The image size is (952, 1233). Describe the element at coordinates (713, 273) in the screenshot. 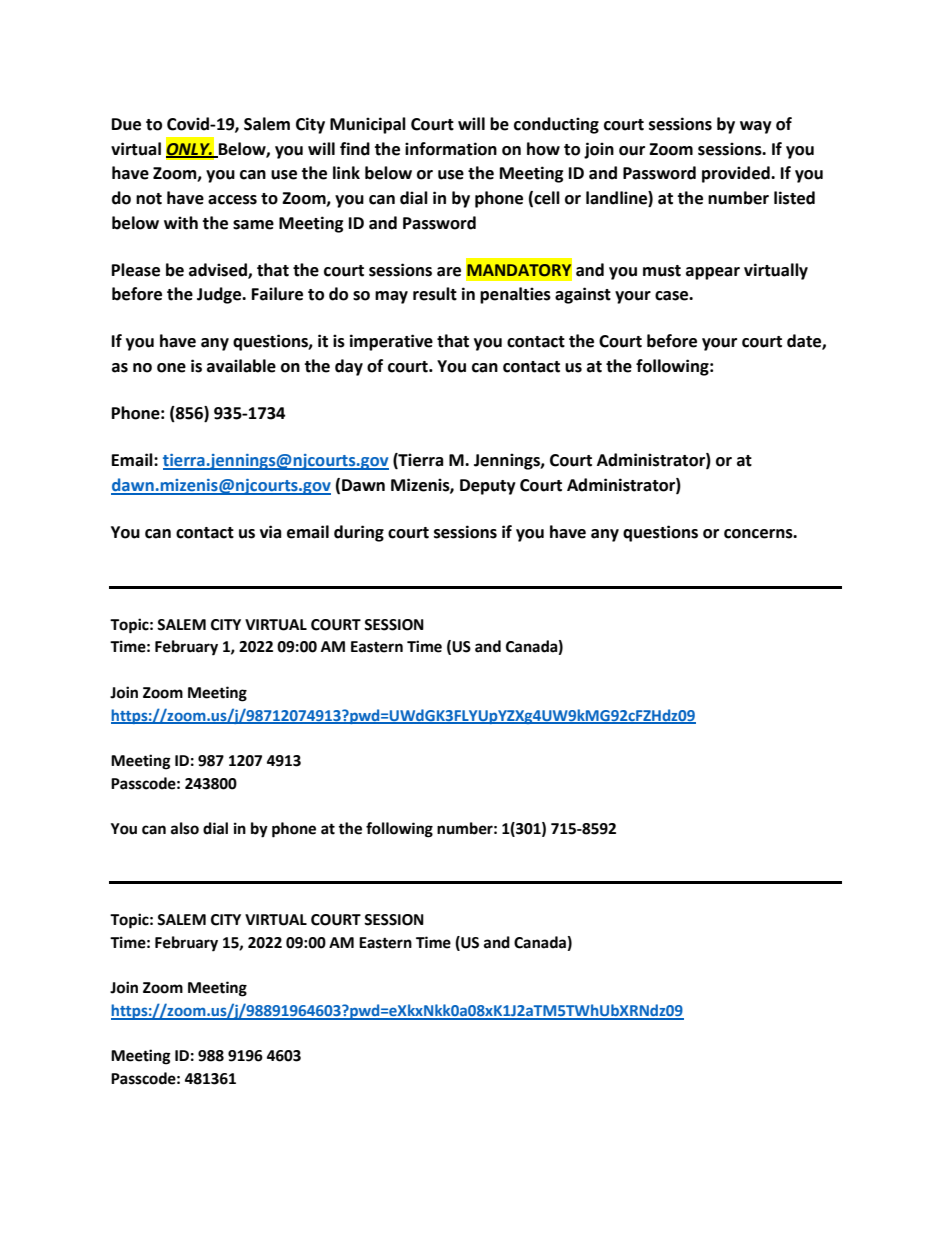

I see `appear` at that location.
